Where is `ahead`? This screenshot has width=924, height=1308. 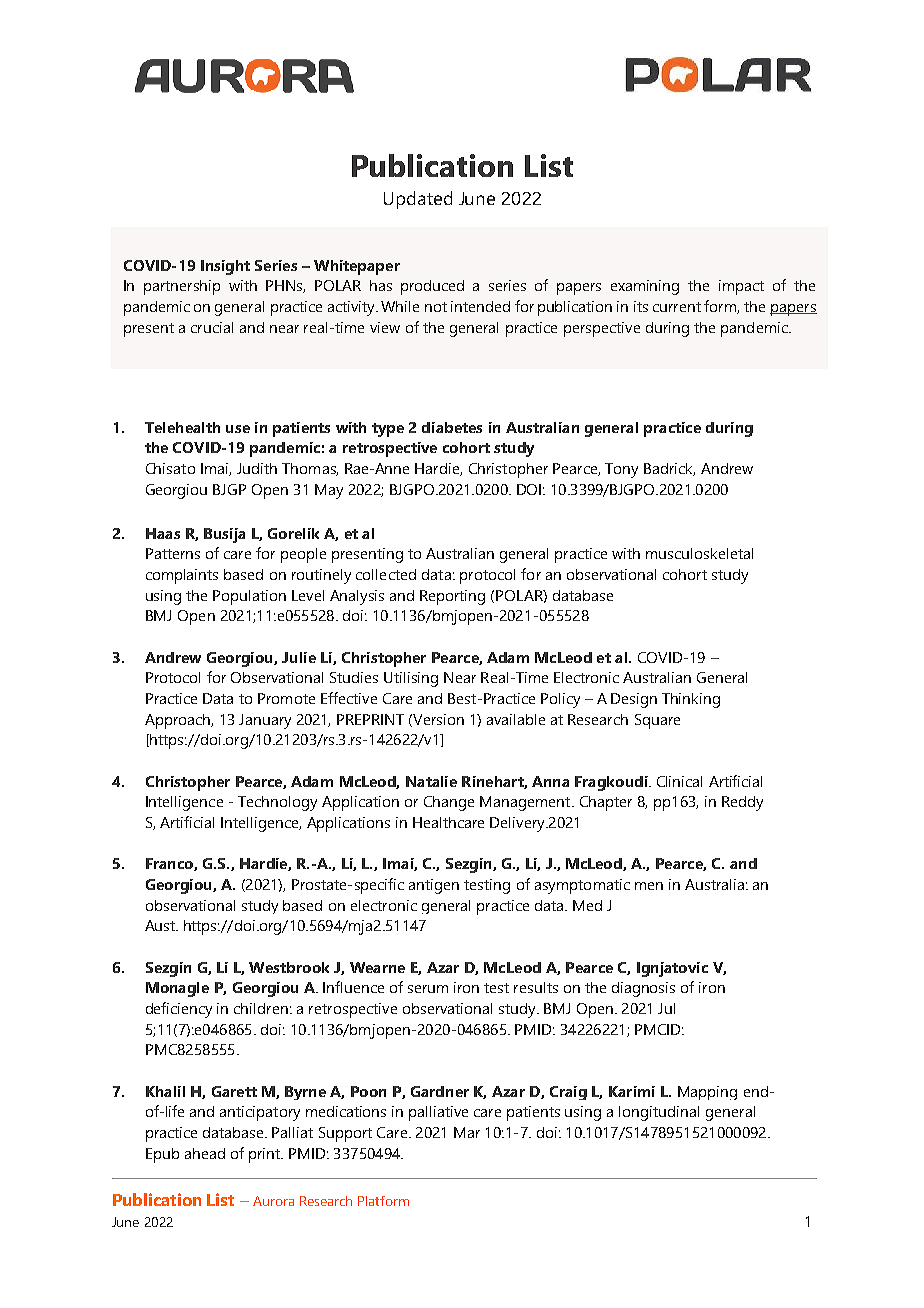 ahead is located at coordinates (205, 1153).
